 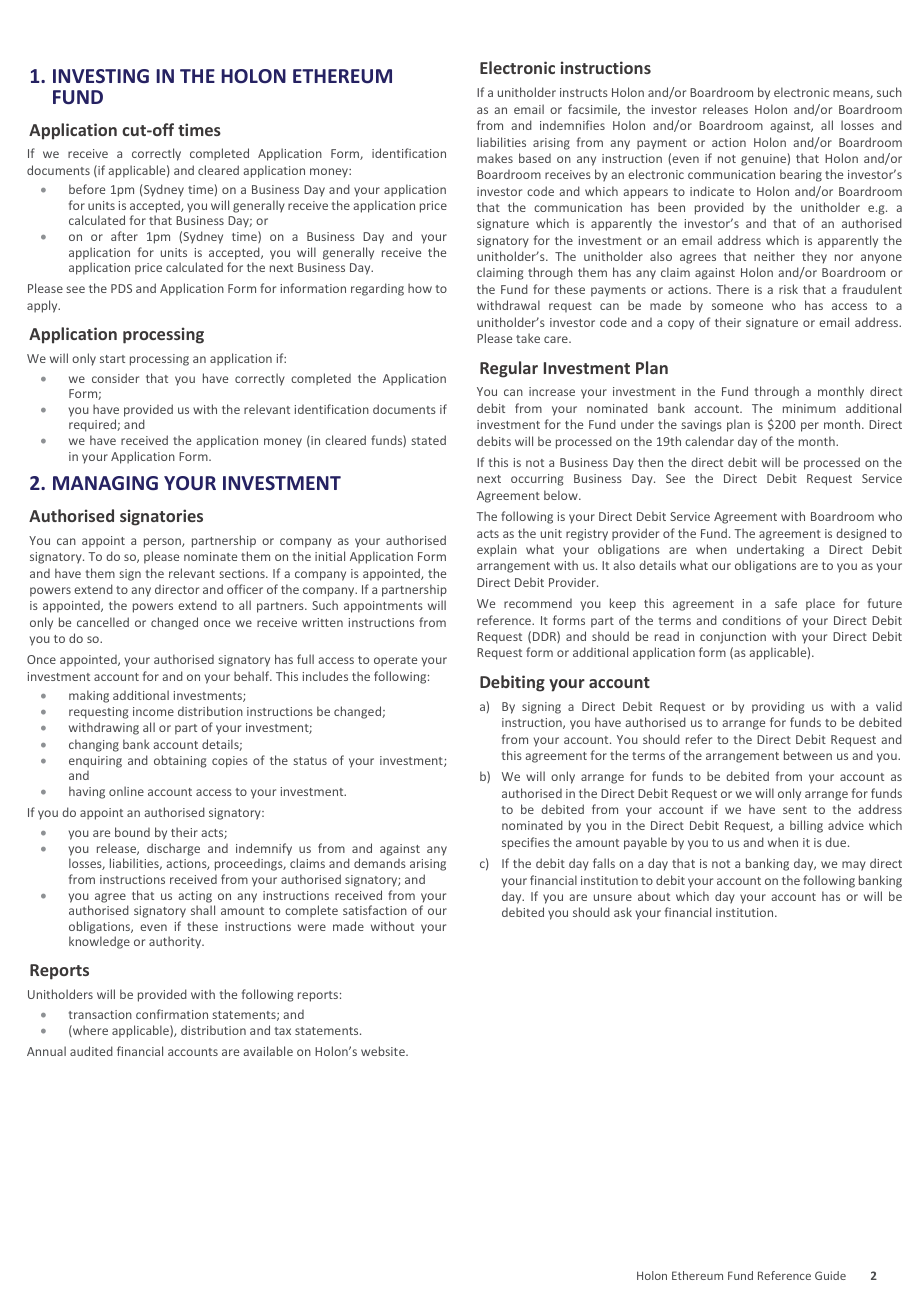 What do you see at coordinates (153, 711) in the image?
I see `income` at bounding box center [153, 711].
